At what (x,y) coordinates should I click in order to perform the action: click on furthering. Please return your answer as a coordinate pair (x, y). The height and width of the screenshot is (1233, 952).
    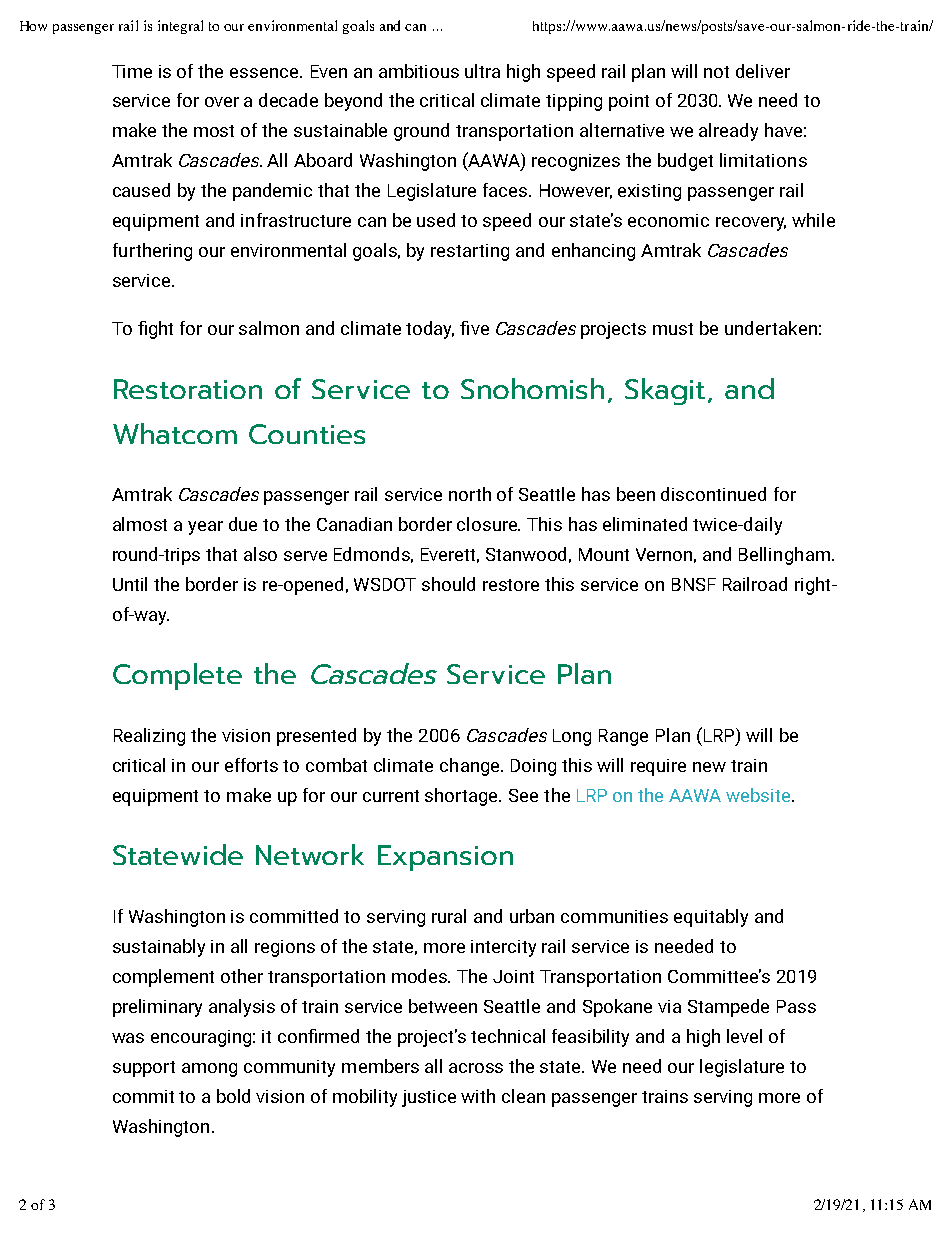
    Looking at the image, I should click on (152, 252).
